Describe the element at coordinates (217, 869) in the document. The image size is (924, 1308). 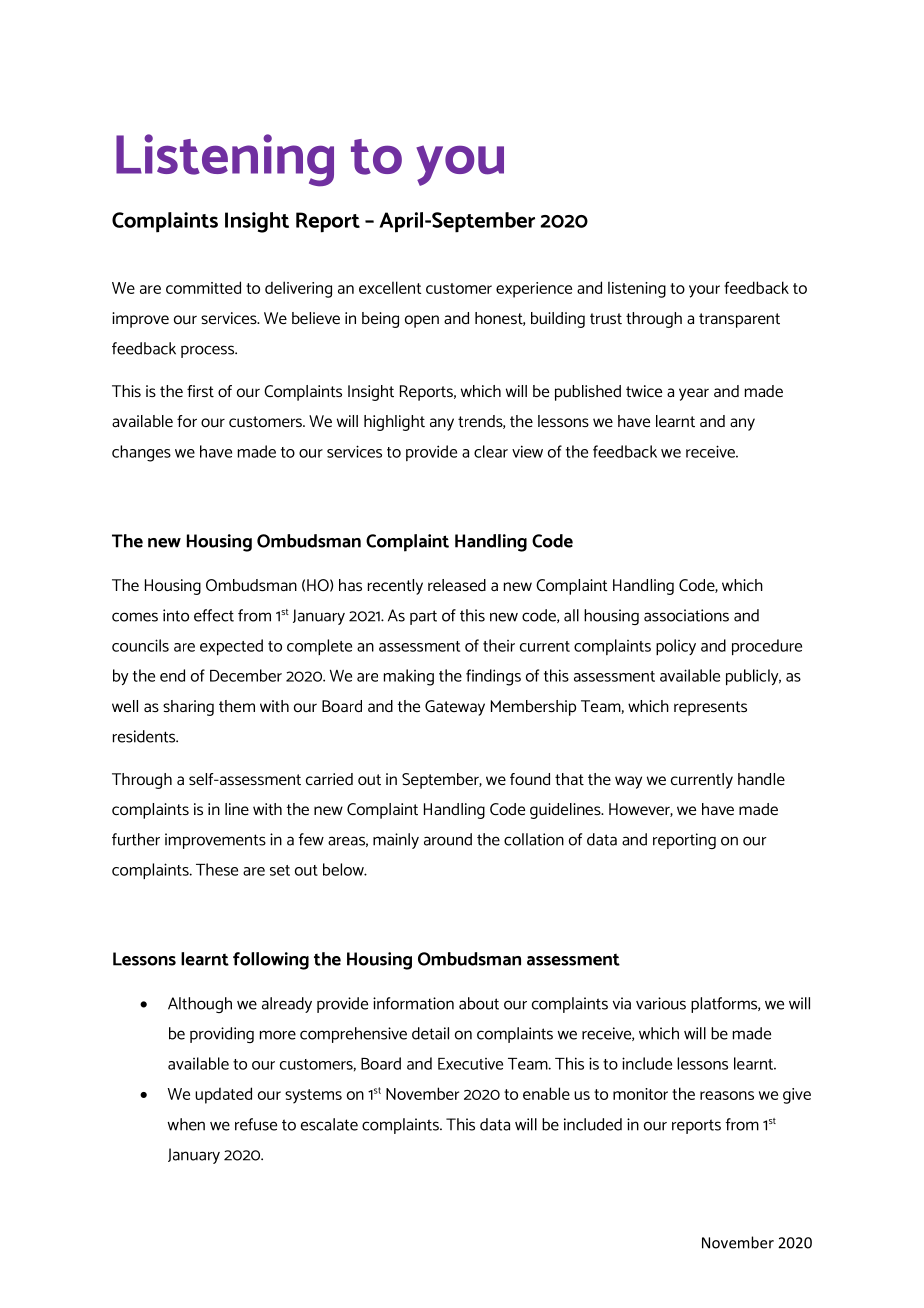
I see `These` at that location.
